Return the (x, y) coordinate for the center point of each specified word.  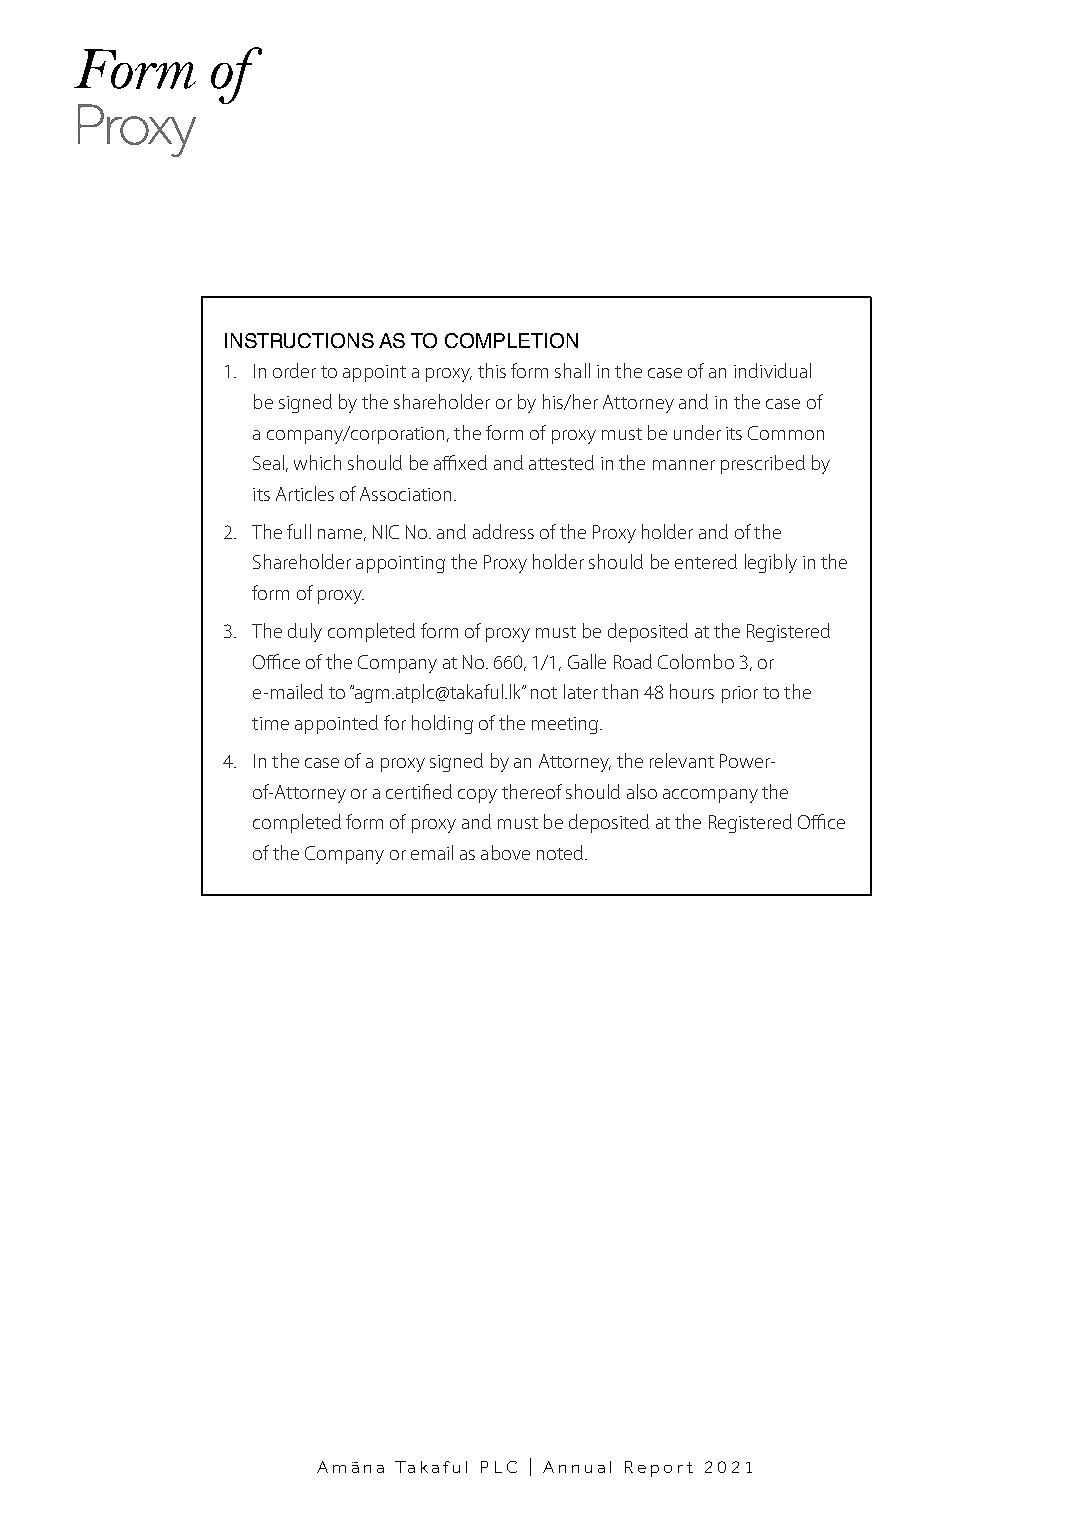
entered (706, 561)
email (432, 852)
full (299, 531)
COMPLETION (511, 340)
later (581, 691)
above (505, 852)
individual (772, 370)
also (642, 791)
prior (740, 694)
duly (305, 632)
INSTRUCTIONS (299, 340)
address (503, 531)
